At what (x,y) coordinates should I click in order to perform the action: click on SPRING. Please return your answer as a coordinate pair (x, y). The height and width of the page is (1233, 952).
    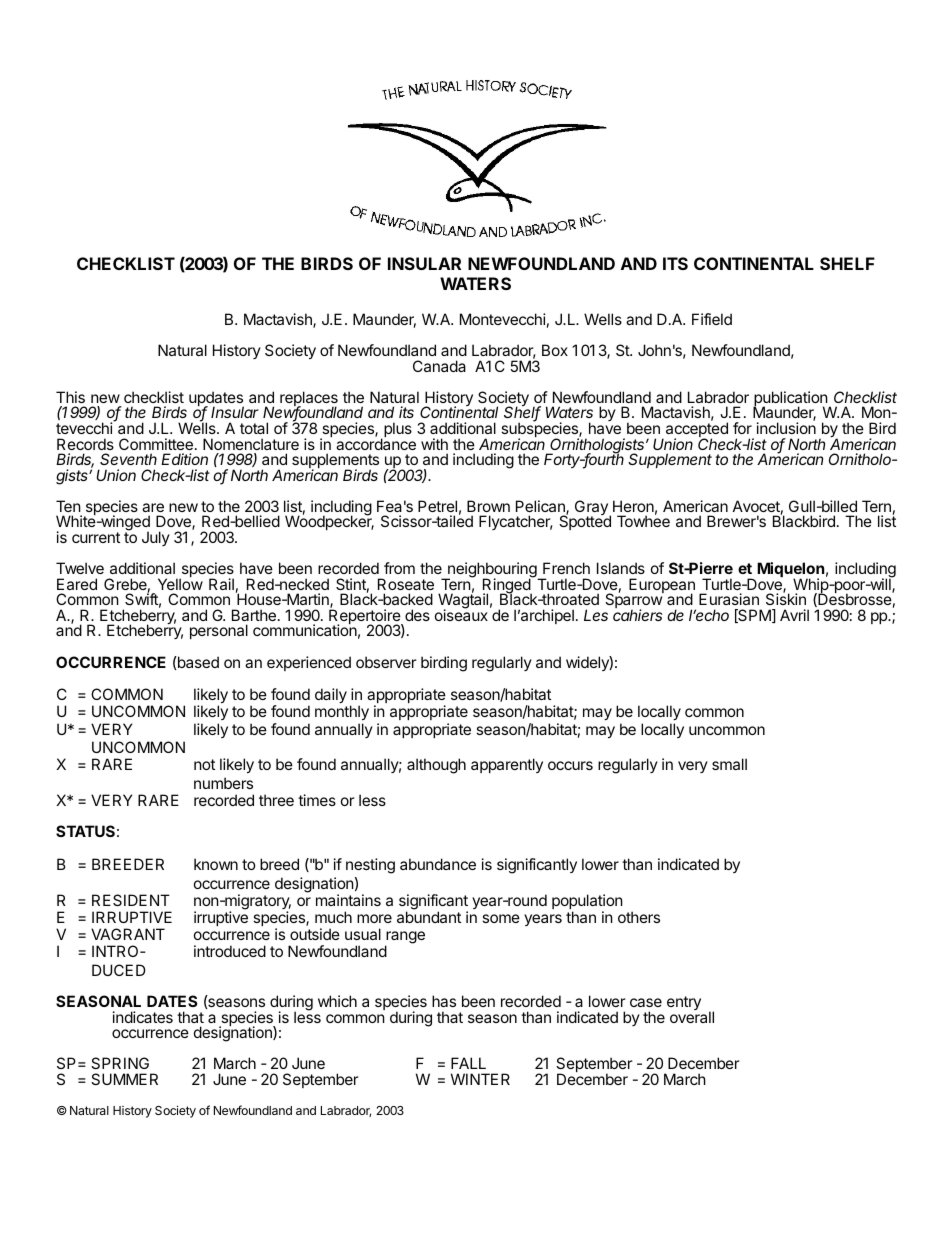
    Looking at the image, I should click on (120, 1063).
